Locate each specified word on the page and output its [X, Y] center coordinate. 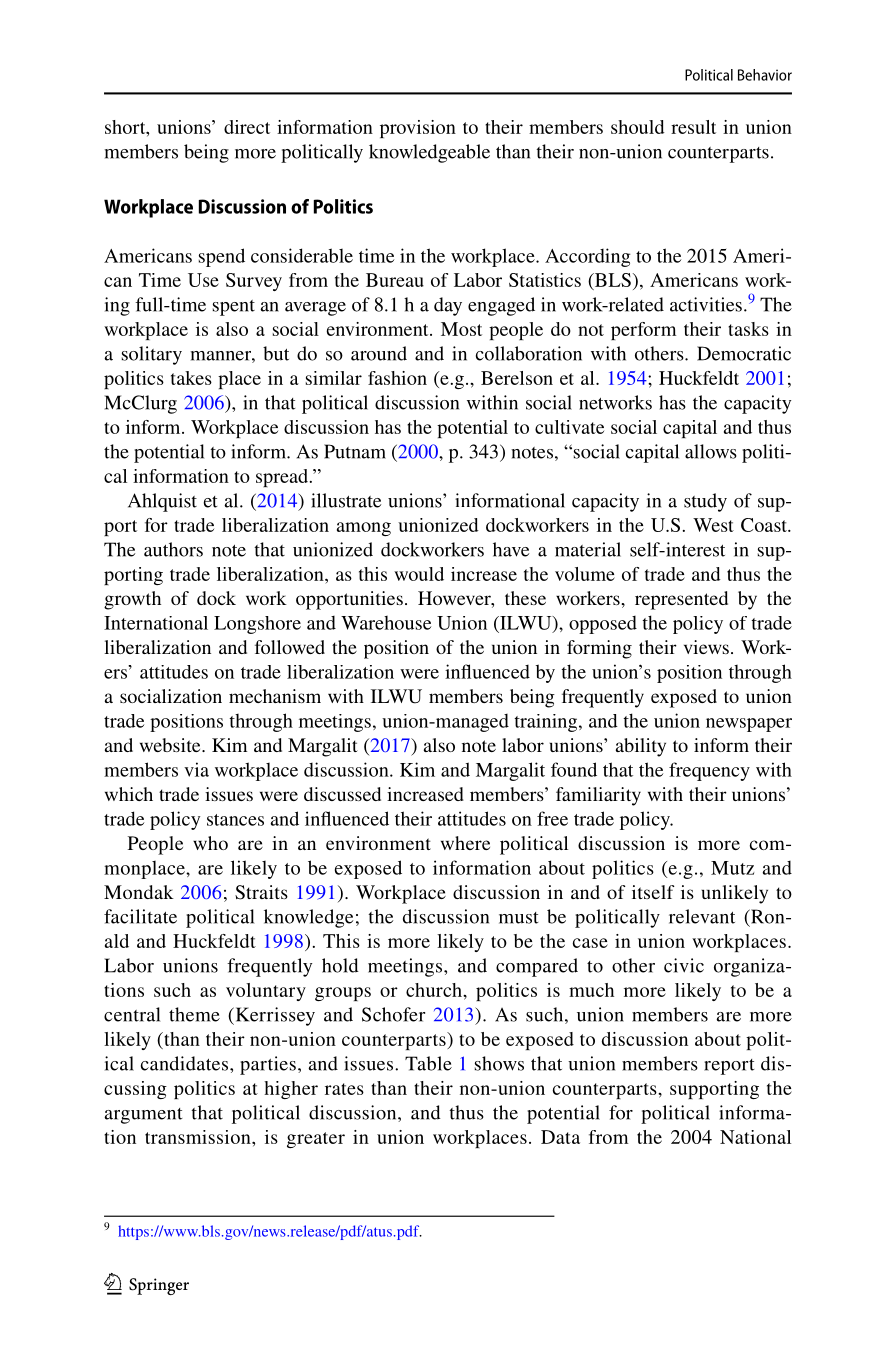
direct [247, 127]
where [465, 843]
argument [143, 1116]
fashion [397, 378]
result [693, 127]
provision [418, 129]
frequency [709, 771]
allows [711, 451]
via [196, 769]
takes [191, 378]
